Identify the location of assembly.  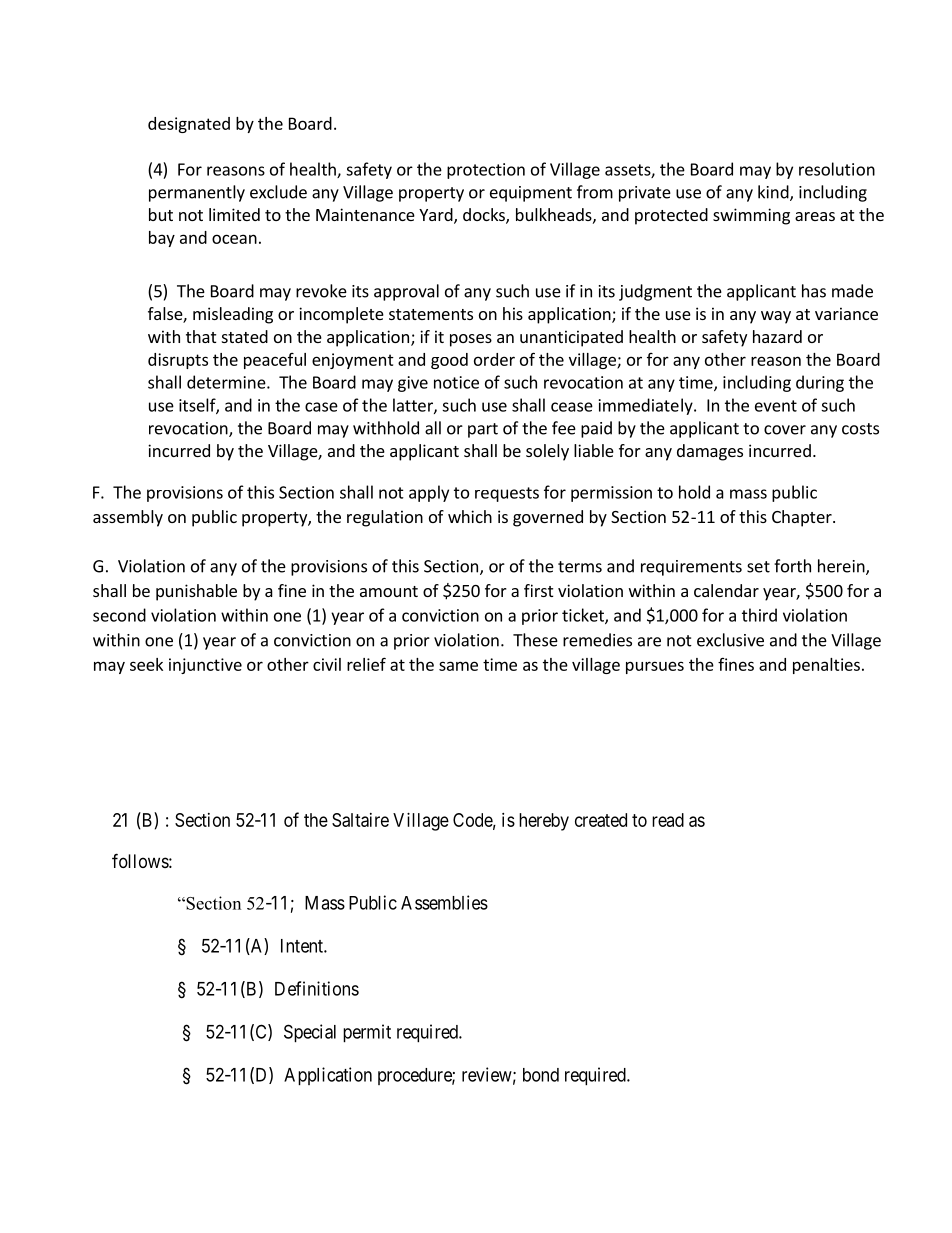
(128, 518).
